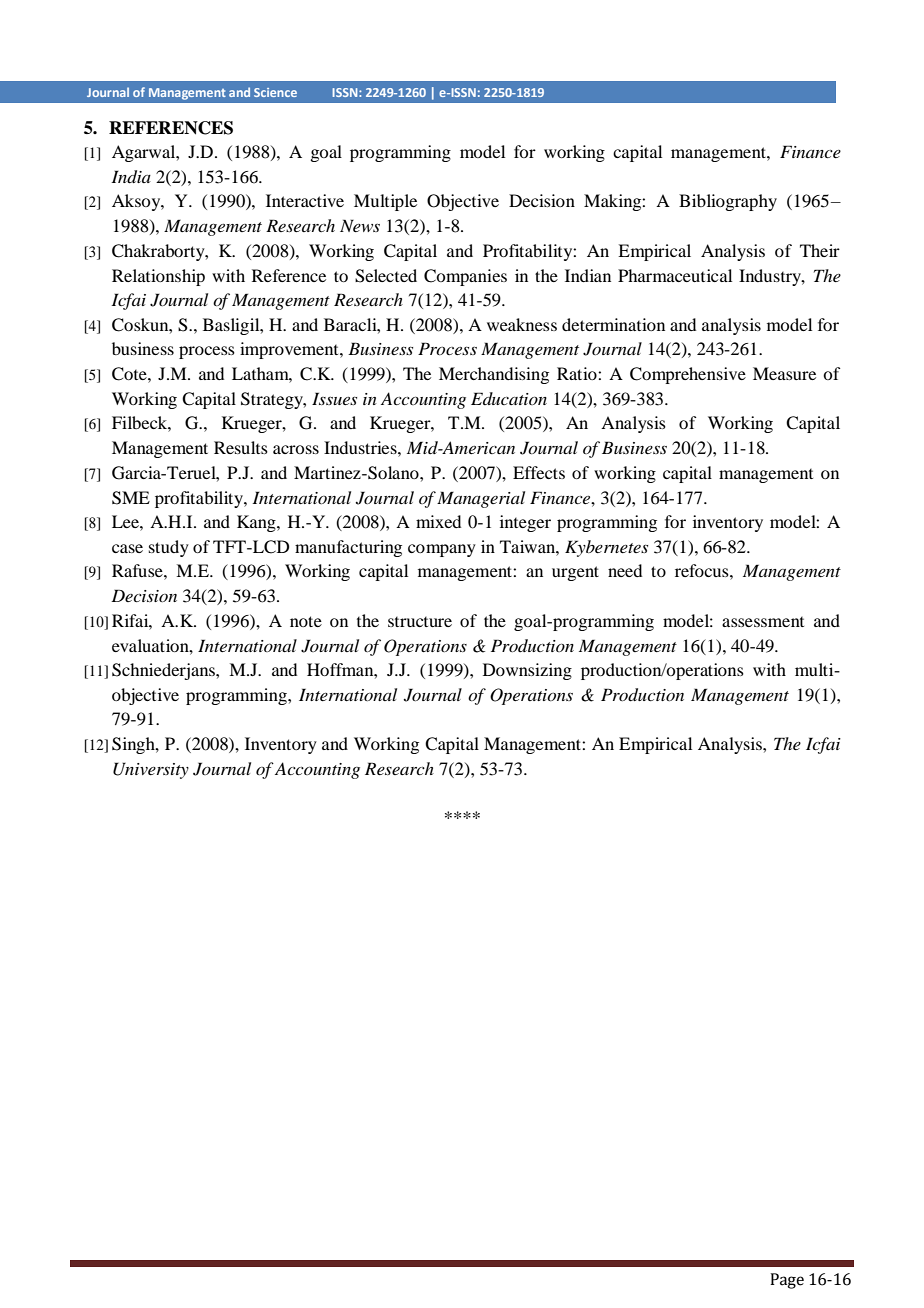  I want to click on assessment, so click(763, 622).
